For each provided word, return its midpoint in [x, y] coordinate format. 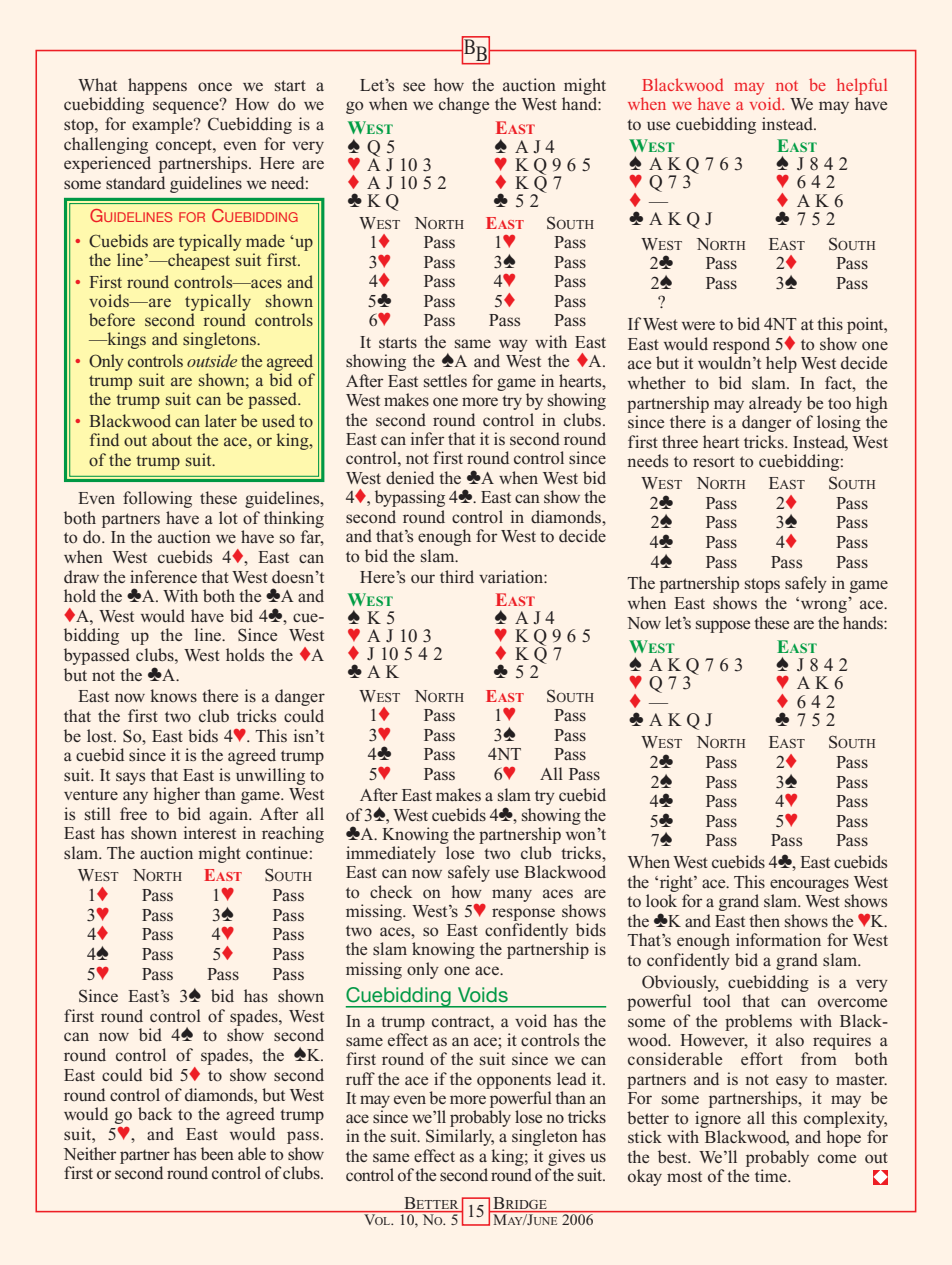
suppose [723, 626]
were [698, 325]
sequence [187, 107]
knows [173, 695]
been [217, 1153]
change [464, 105]
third [457, 576]
